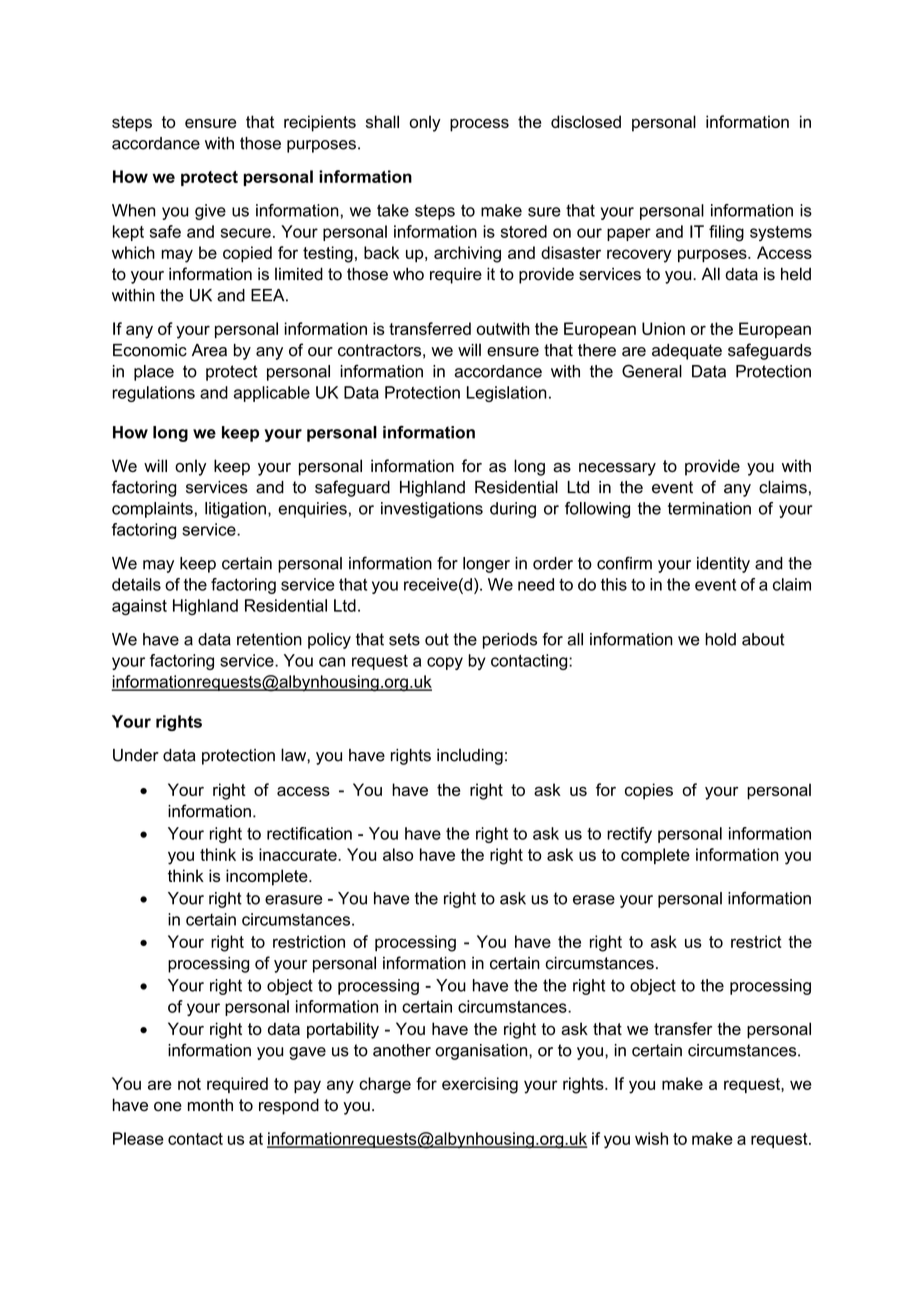  What do you see at coordinates (720, 639) in the document?
I see `hold` at bounding box center [720, 639].
